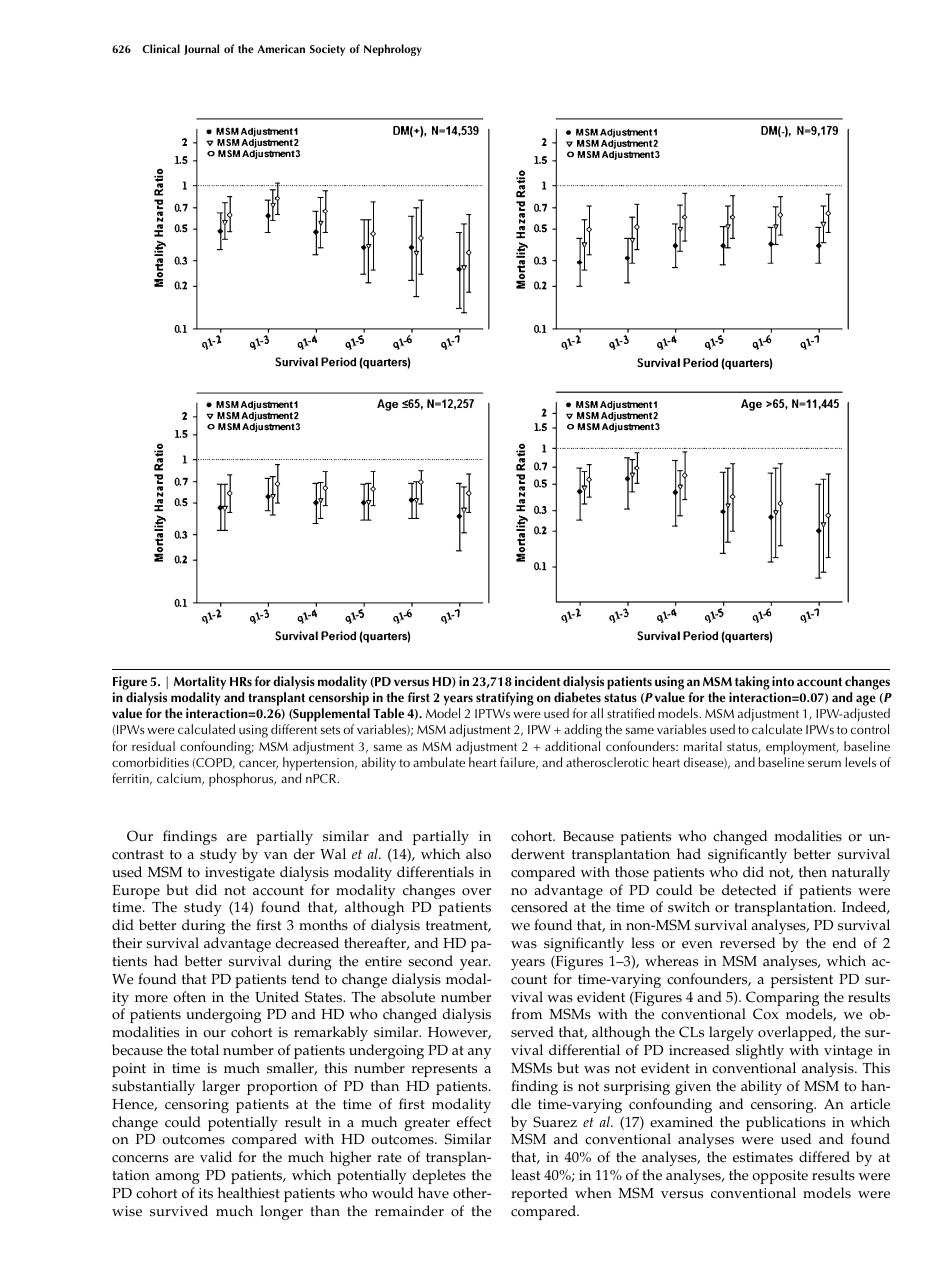 Image resolution: width=952 pixels, height=1275 pixels. Describe the element at coordinates (206, 1193) in the screenshot. I see `its` at that location.
